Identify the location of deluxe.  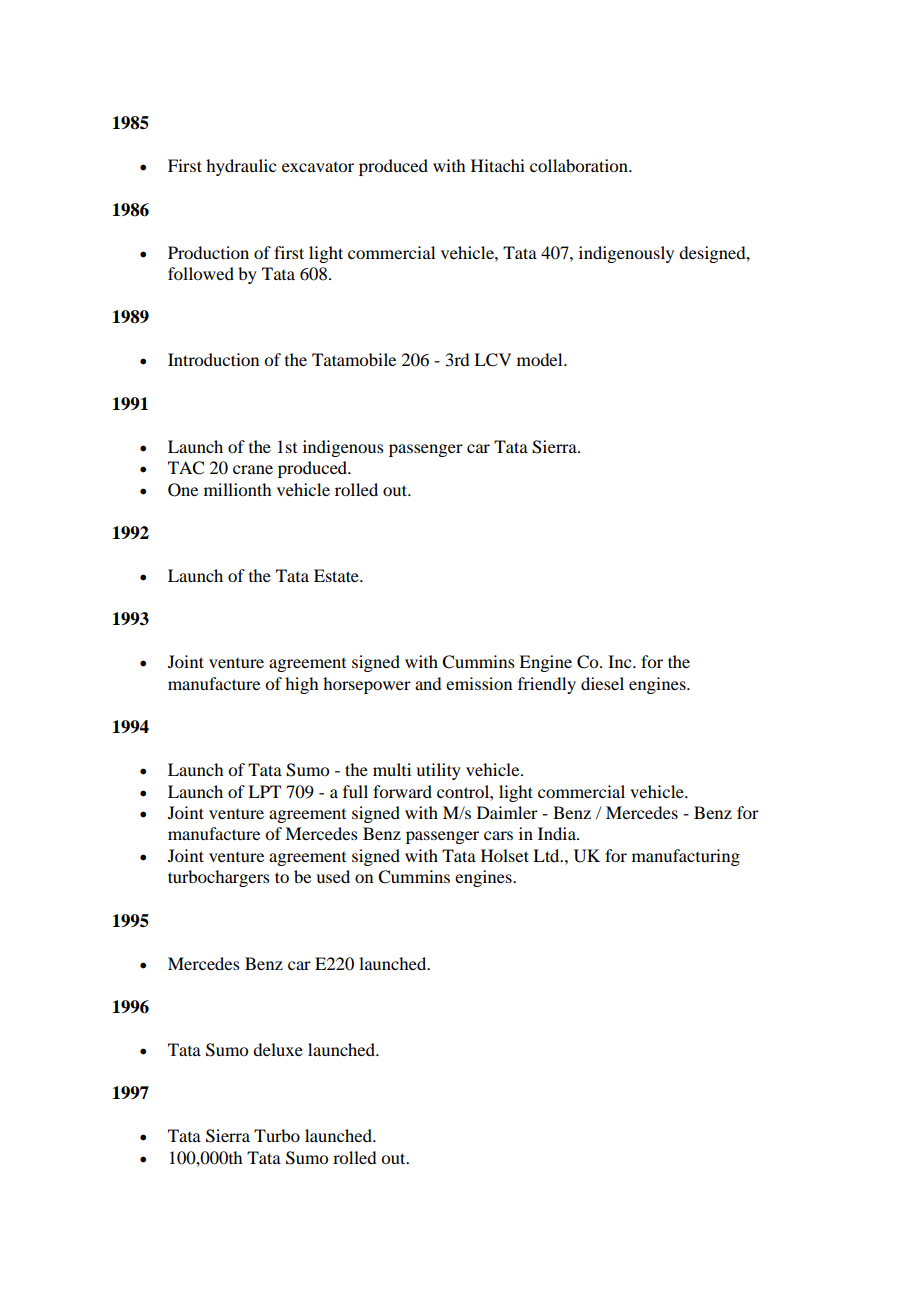
(278, 1049).
